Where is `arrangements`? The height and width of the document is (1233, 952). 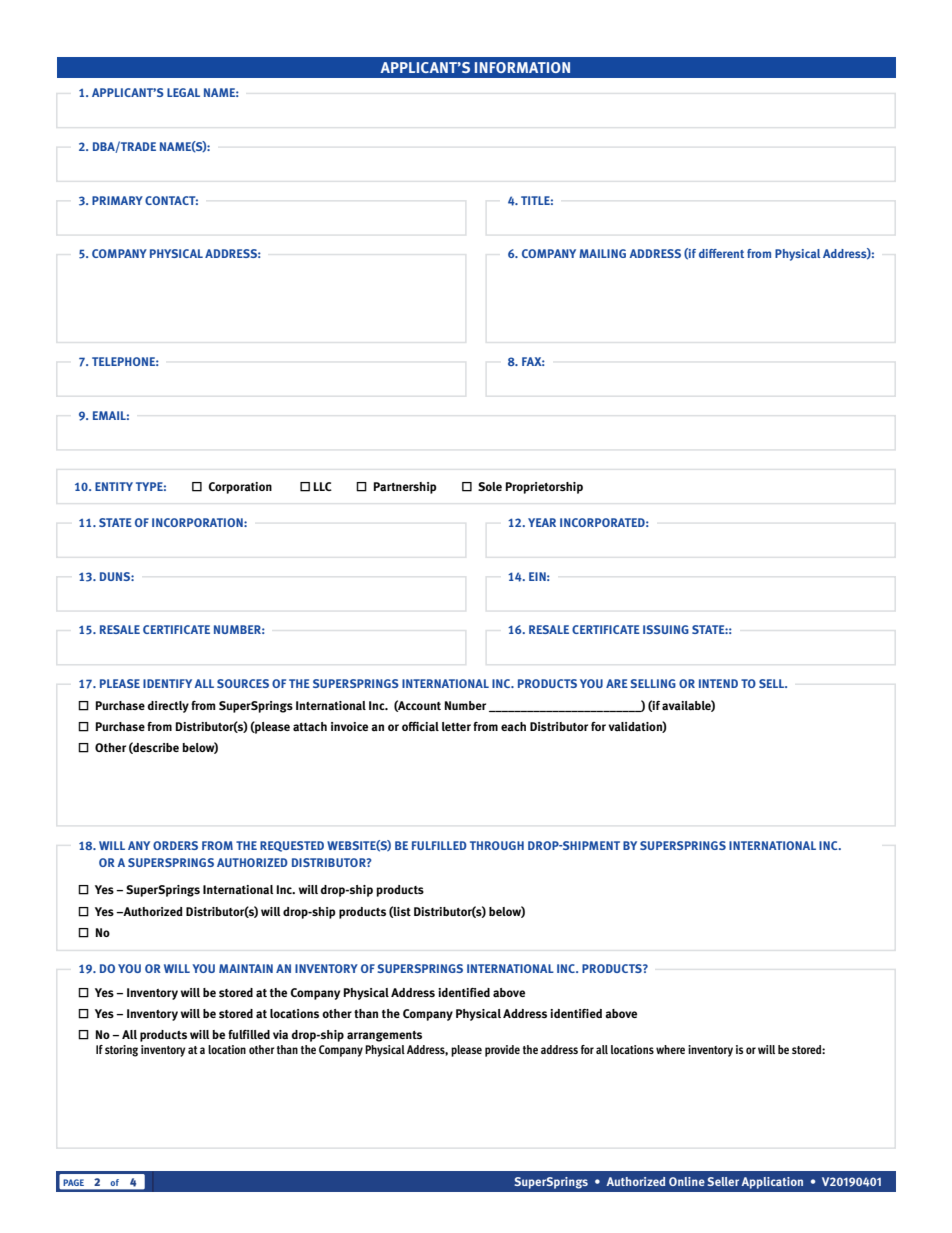
arrangements is located at coordinates (384, 1036).
